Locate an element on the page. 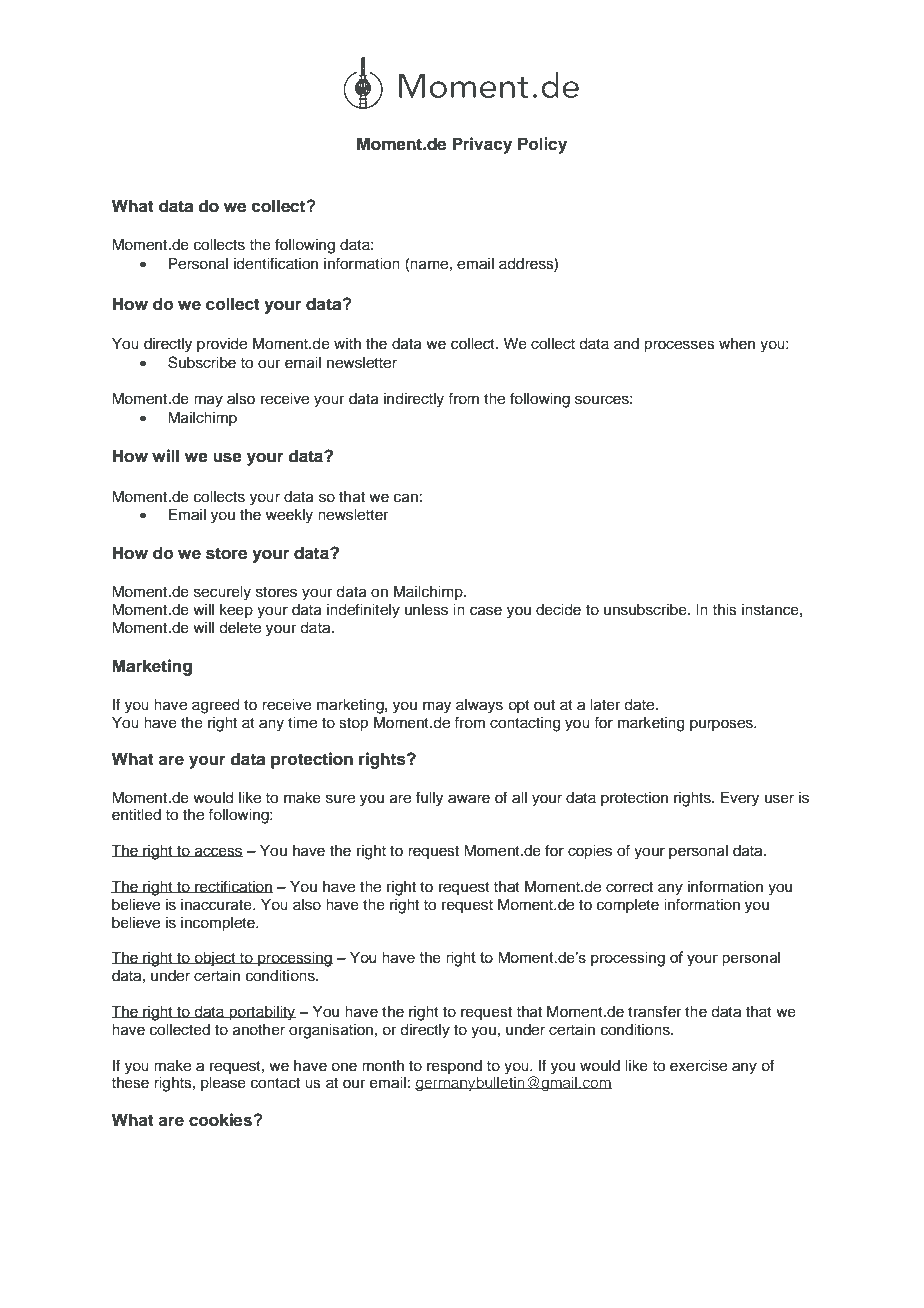 This document has height=1308, width=924. please is located at coordinates (223, 1084).
